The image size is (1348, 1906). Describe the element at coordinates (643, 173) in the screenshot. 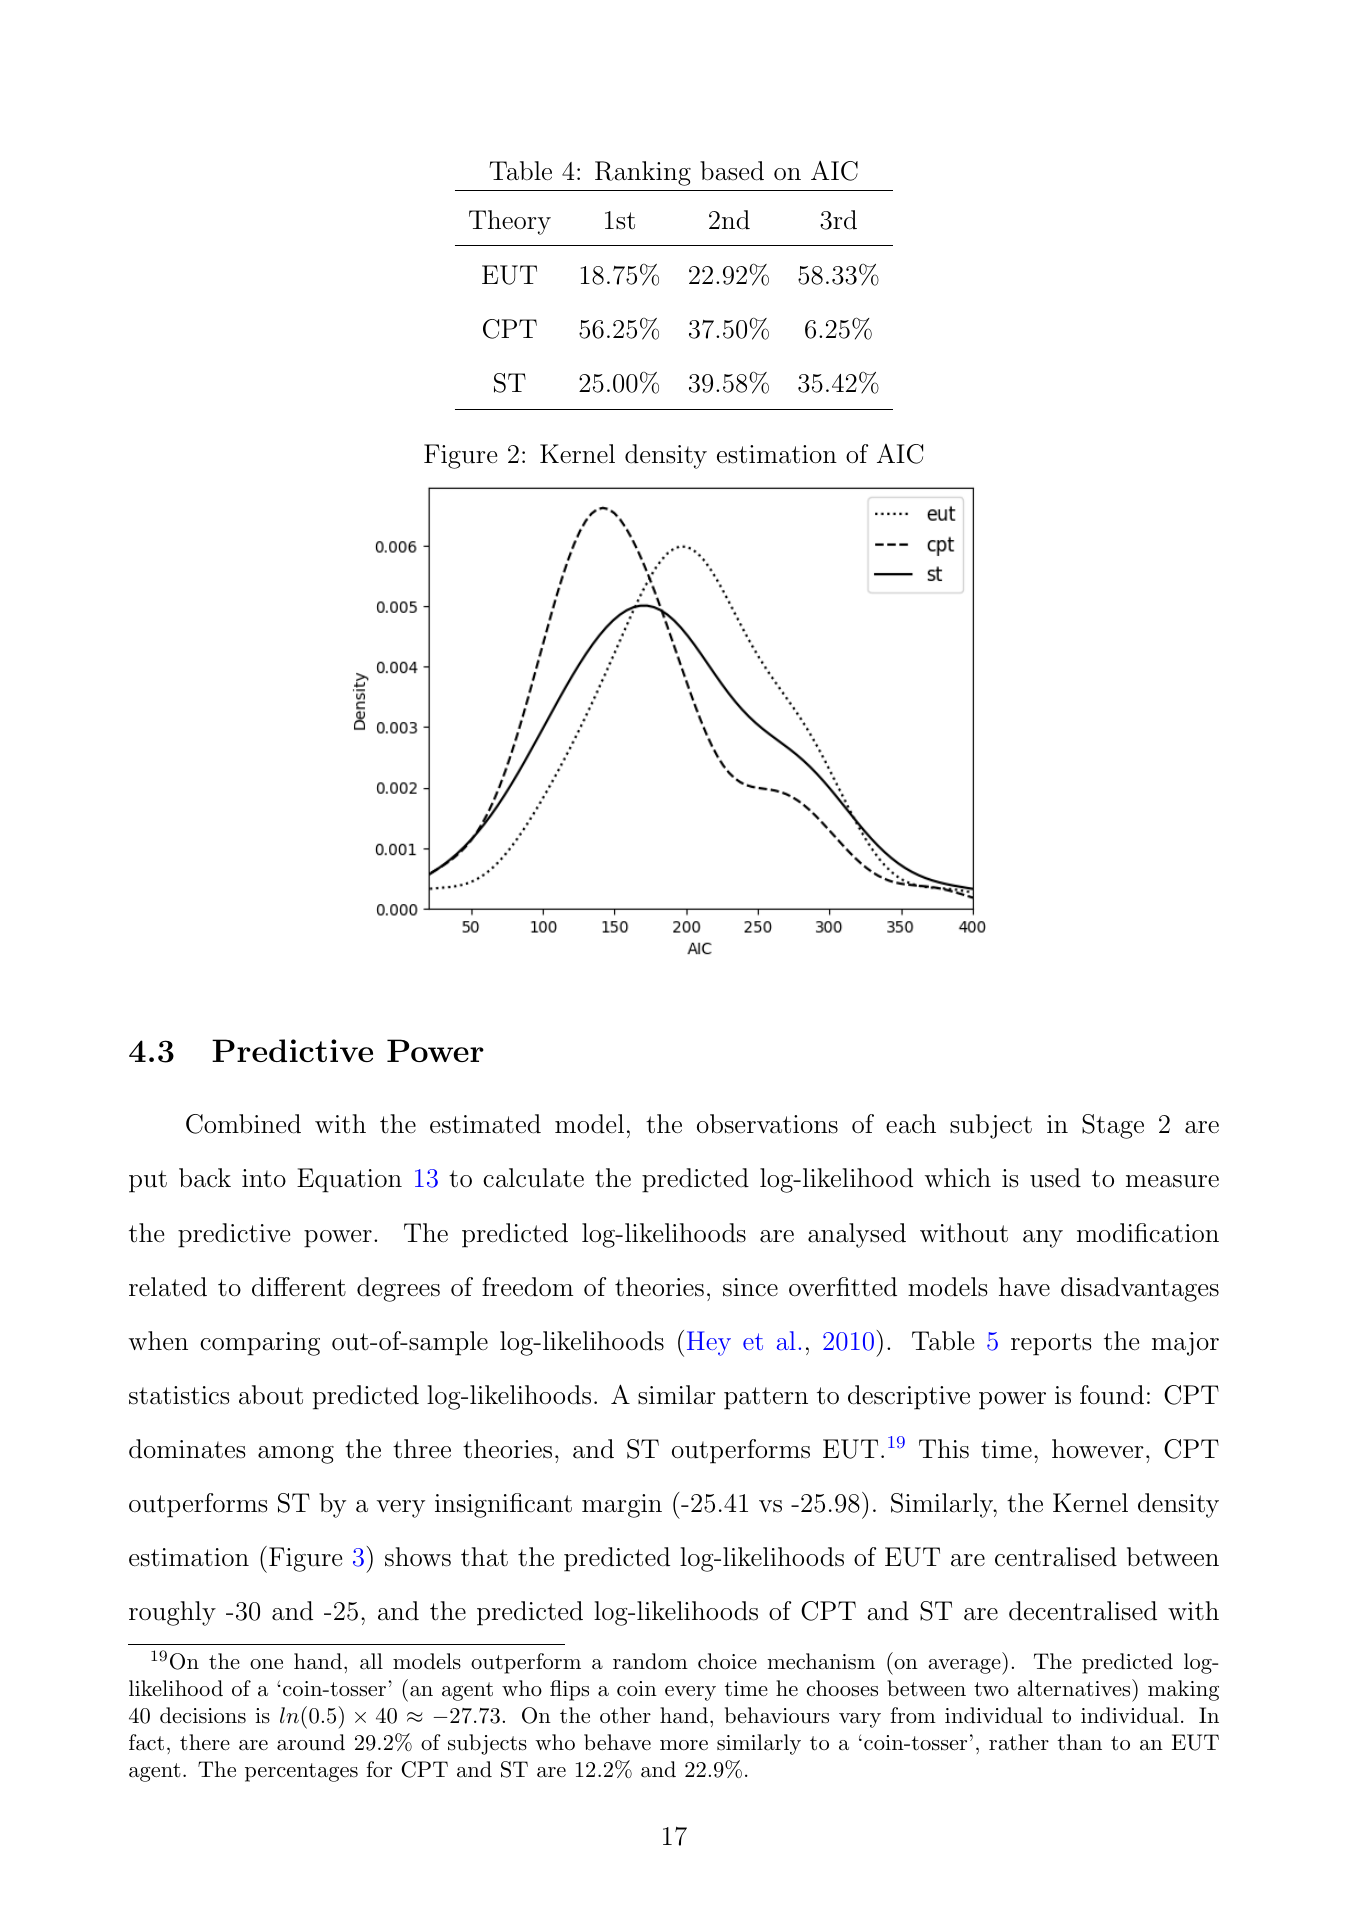

I see `Ranking` at that location.
